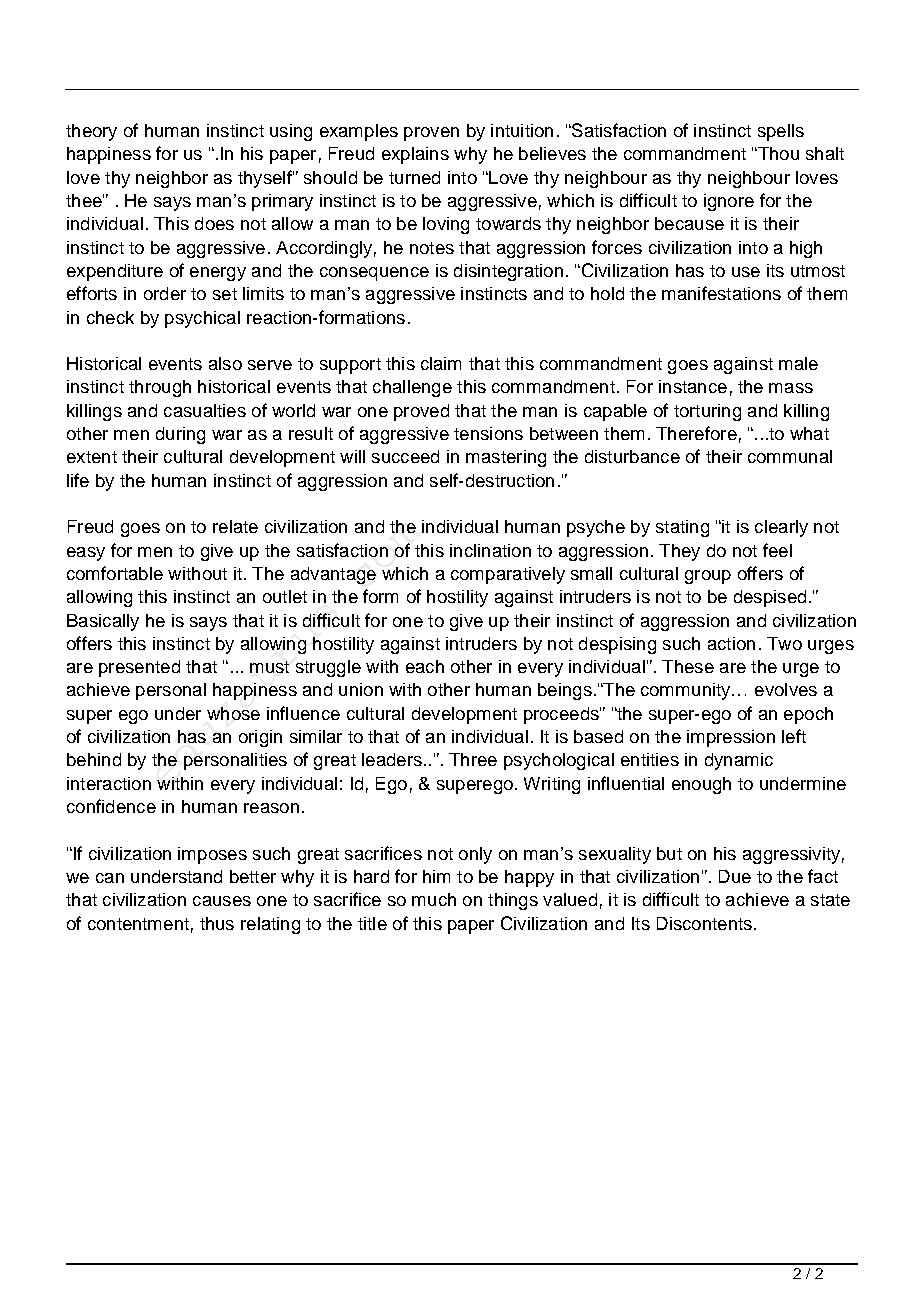  I want to click on clearly, so click(781, 528).
